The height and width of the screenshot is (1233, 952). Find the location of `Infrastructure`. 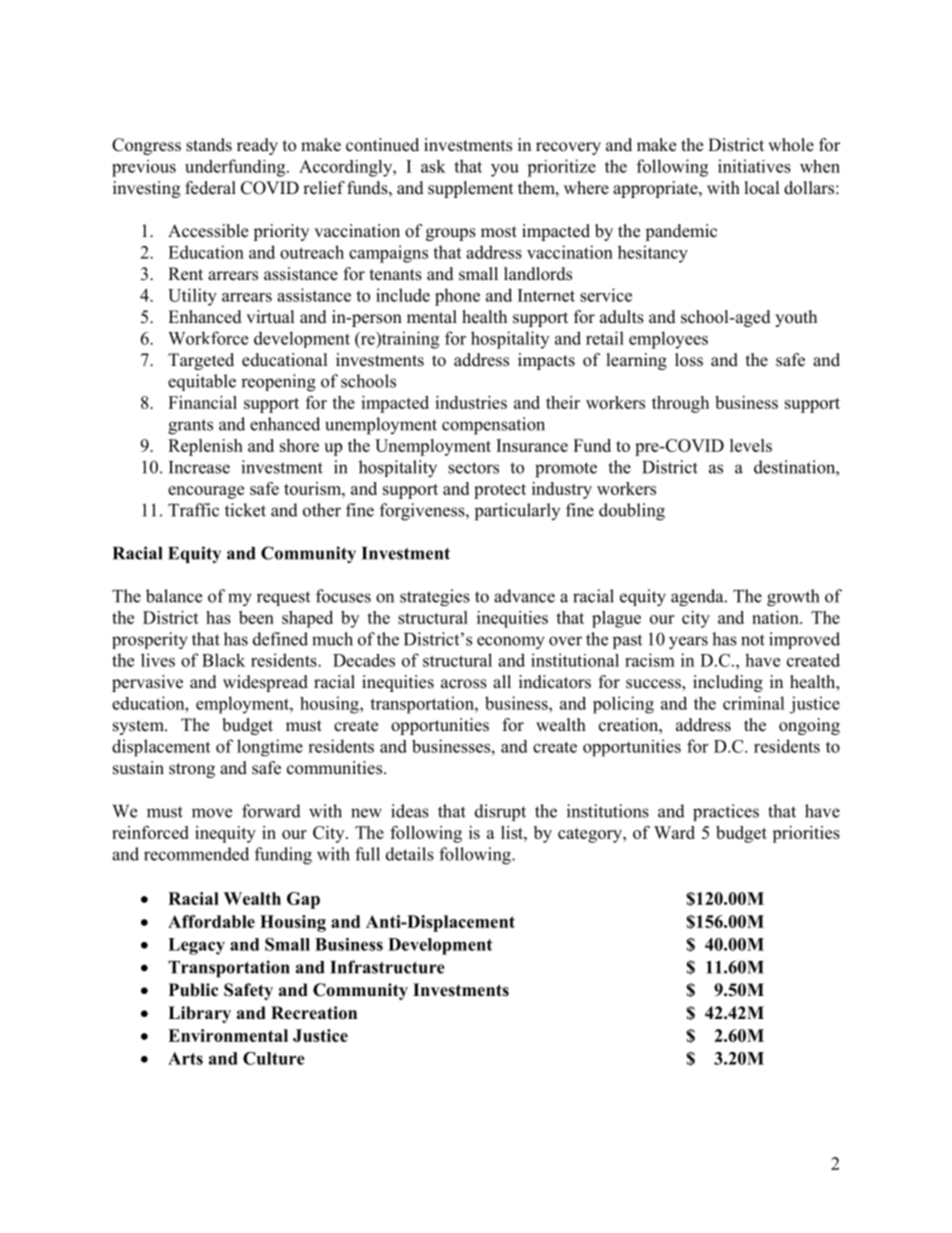

Infrastructure is located at coordinates (387, 967).
